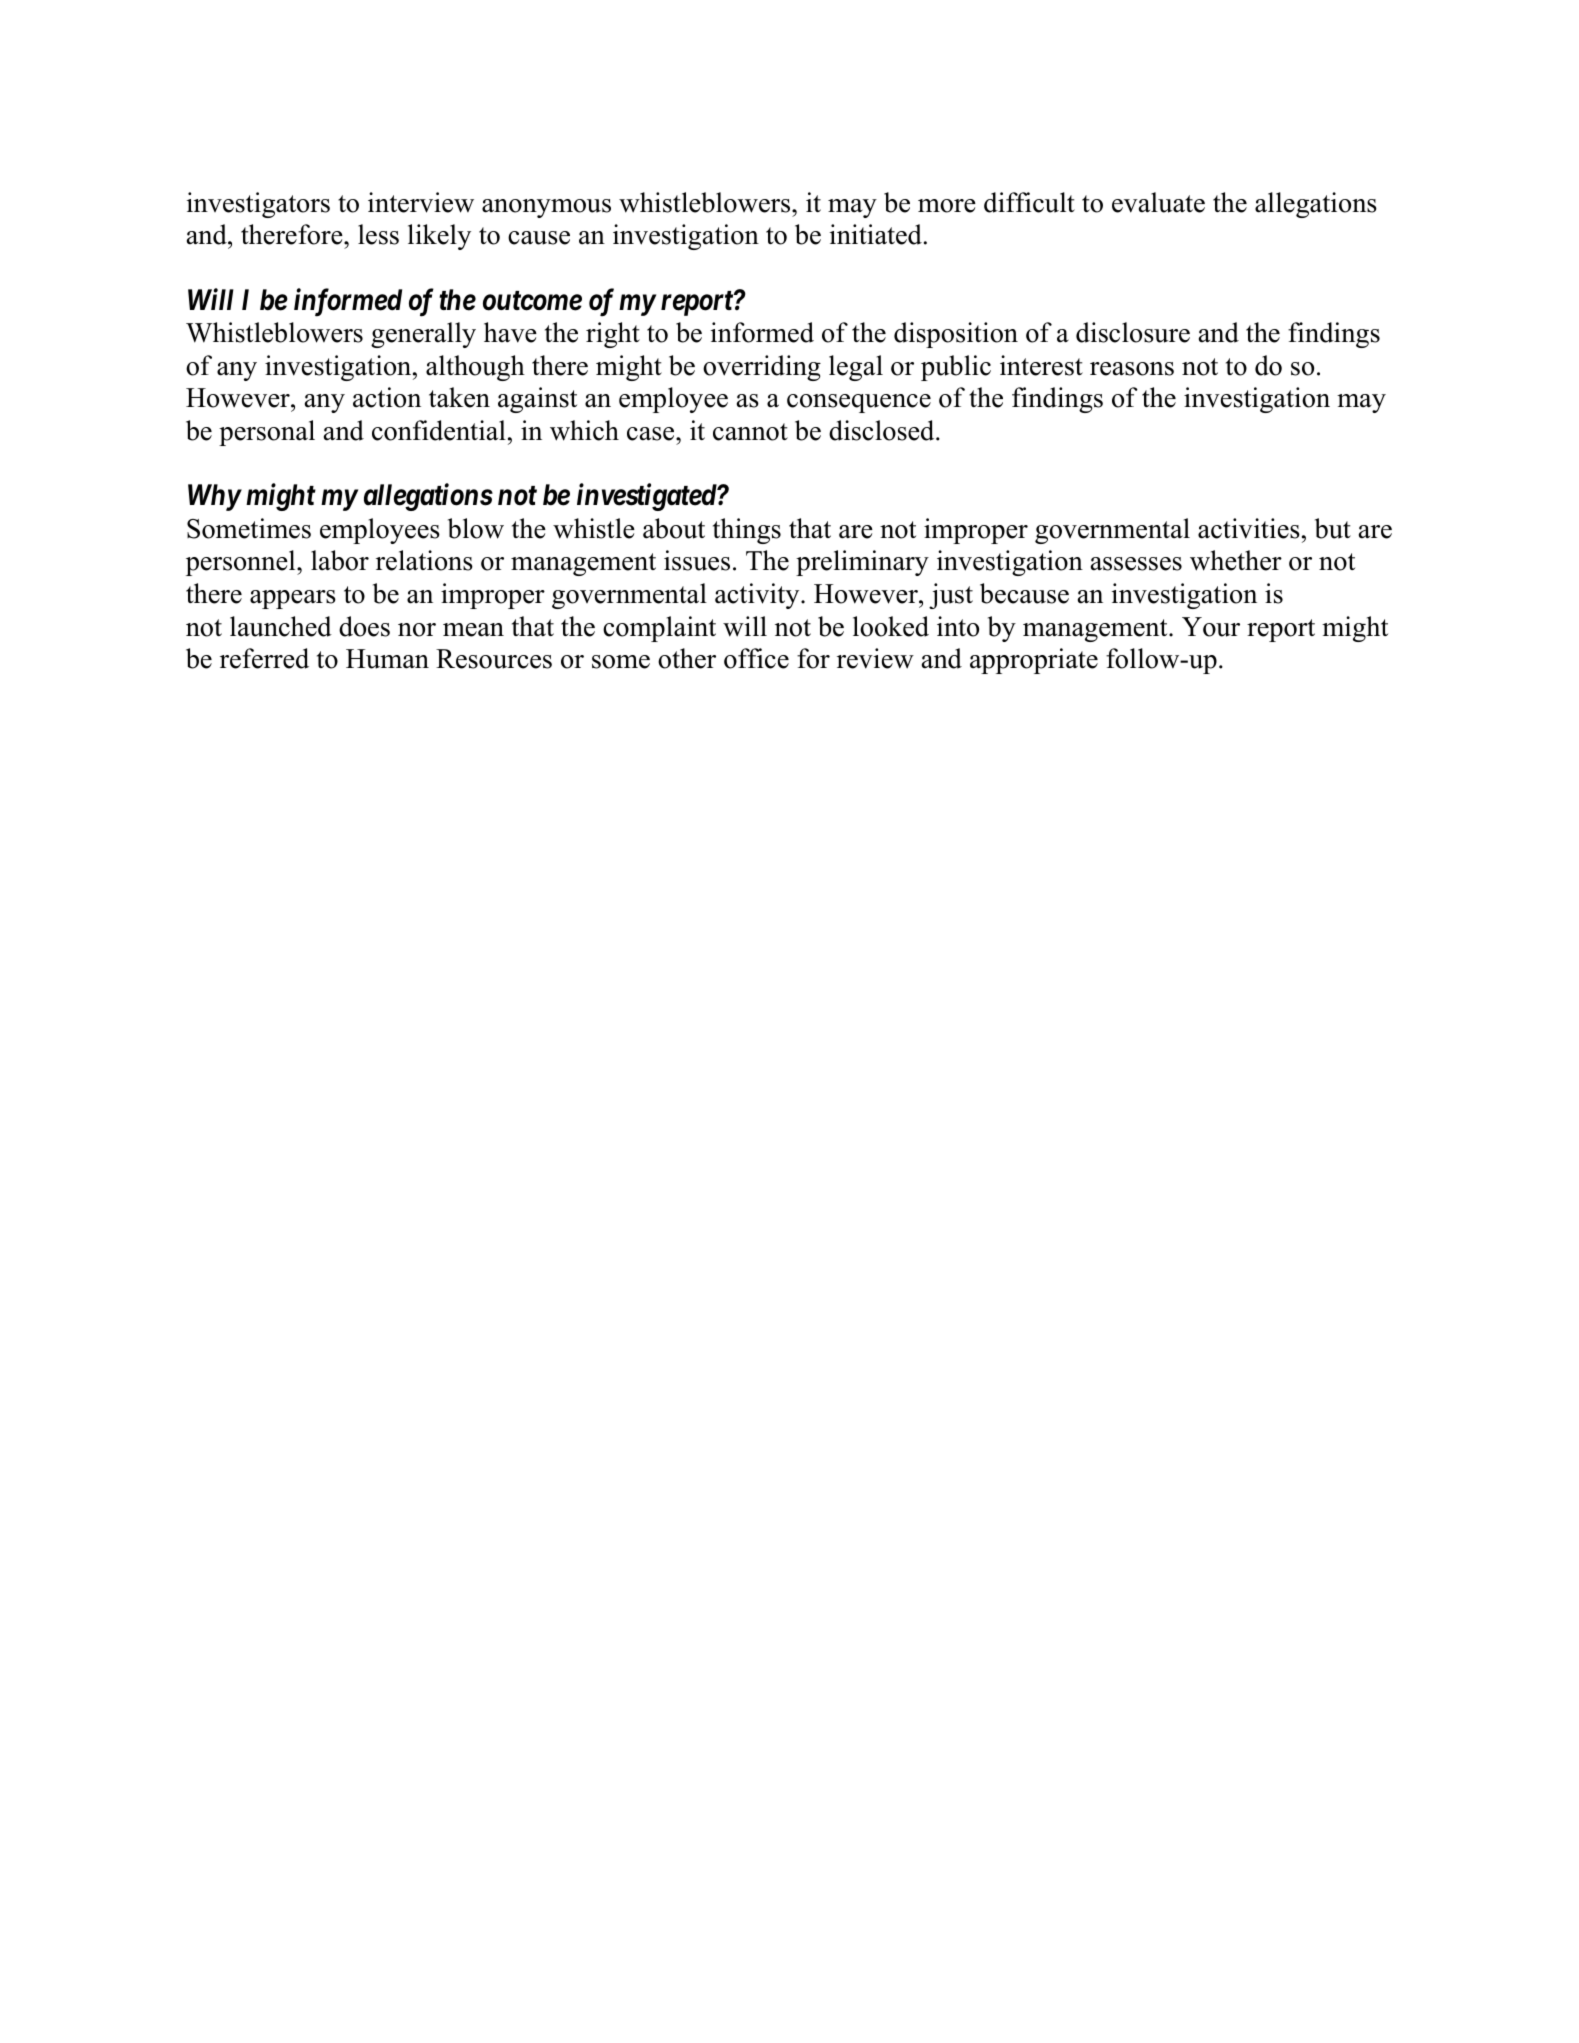  Describe the element at coordinates (475, 368) in the image. I see `although` at that location.
